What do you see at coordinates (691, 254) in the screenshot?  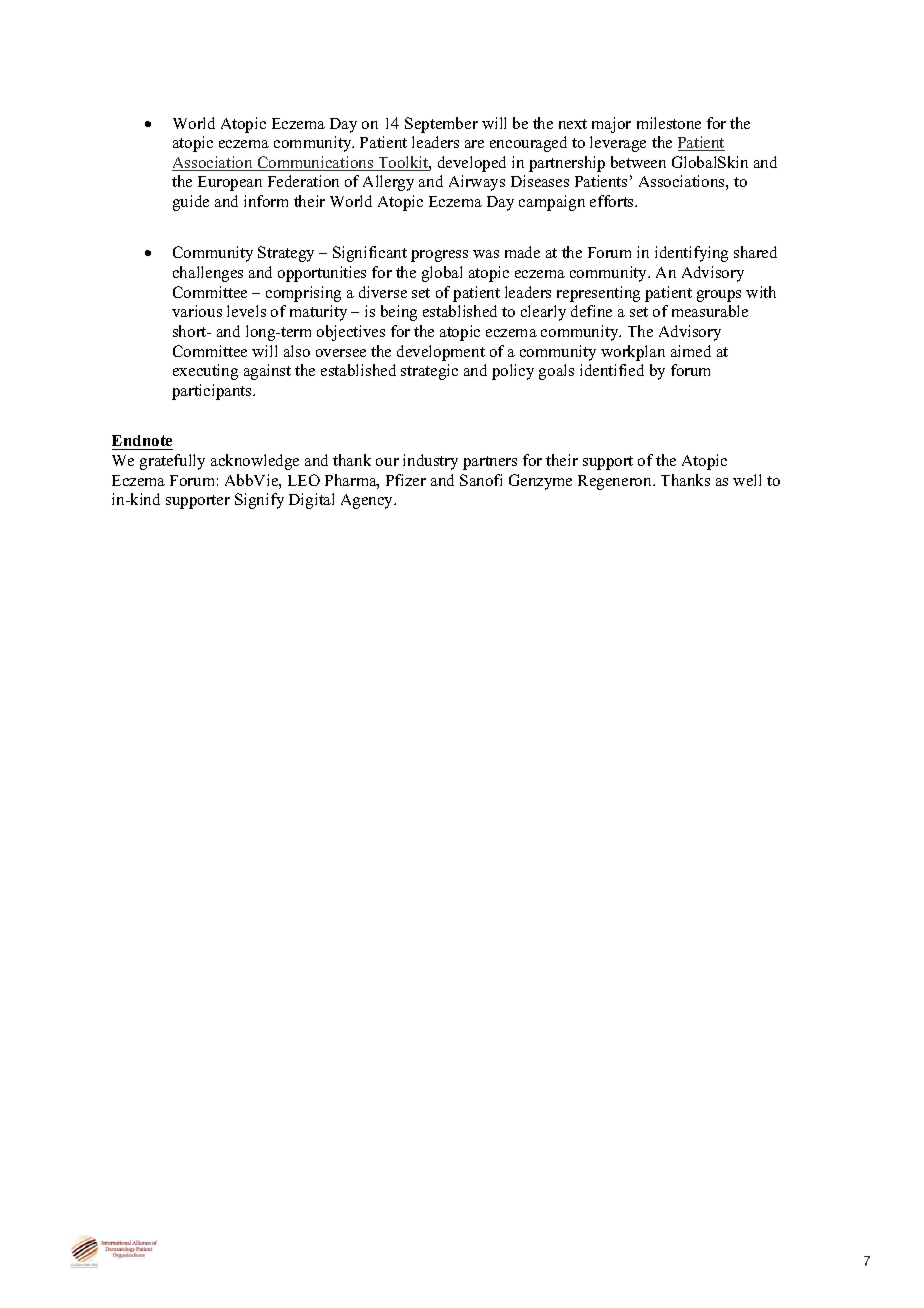 I see `identifying` at bounding box center [691, 254].
